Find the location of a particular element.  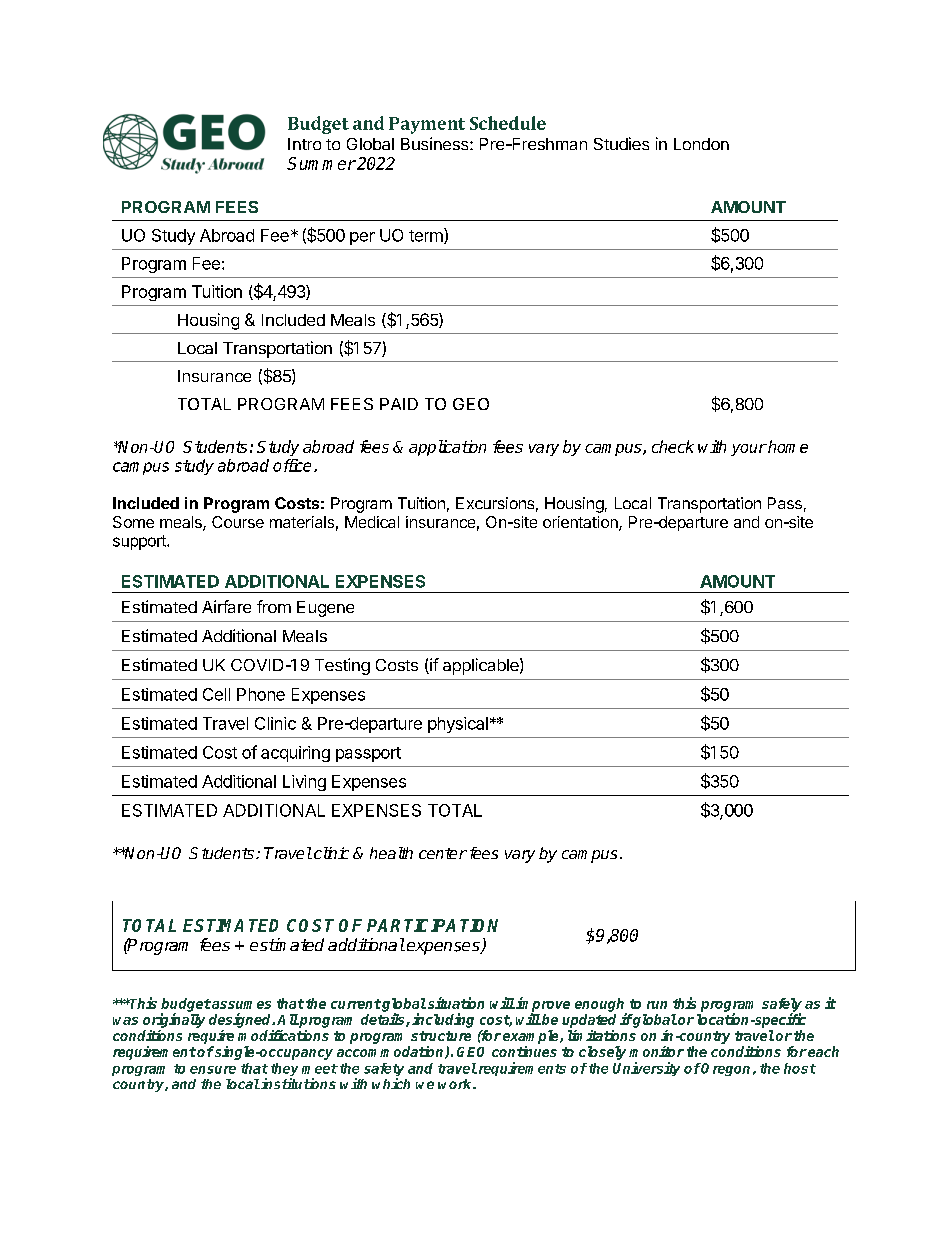

Airfare is located at coordinates (226, 606).
